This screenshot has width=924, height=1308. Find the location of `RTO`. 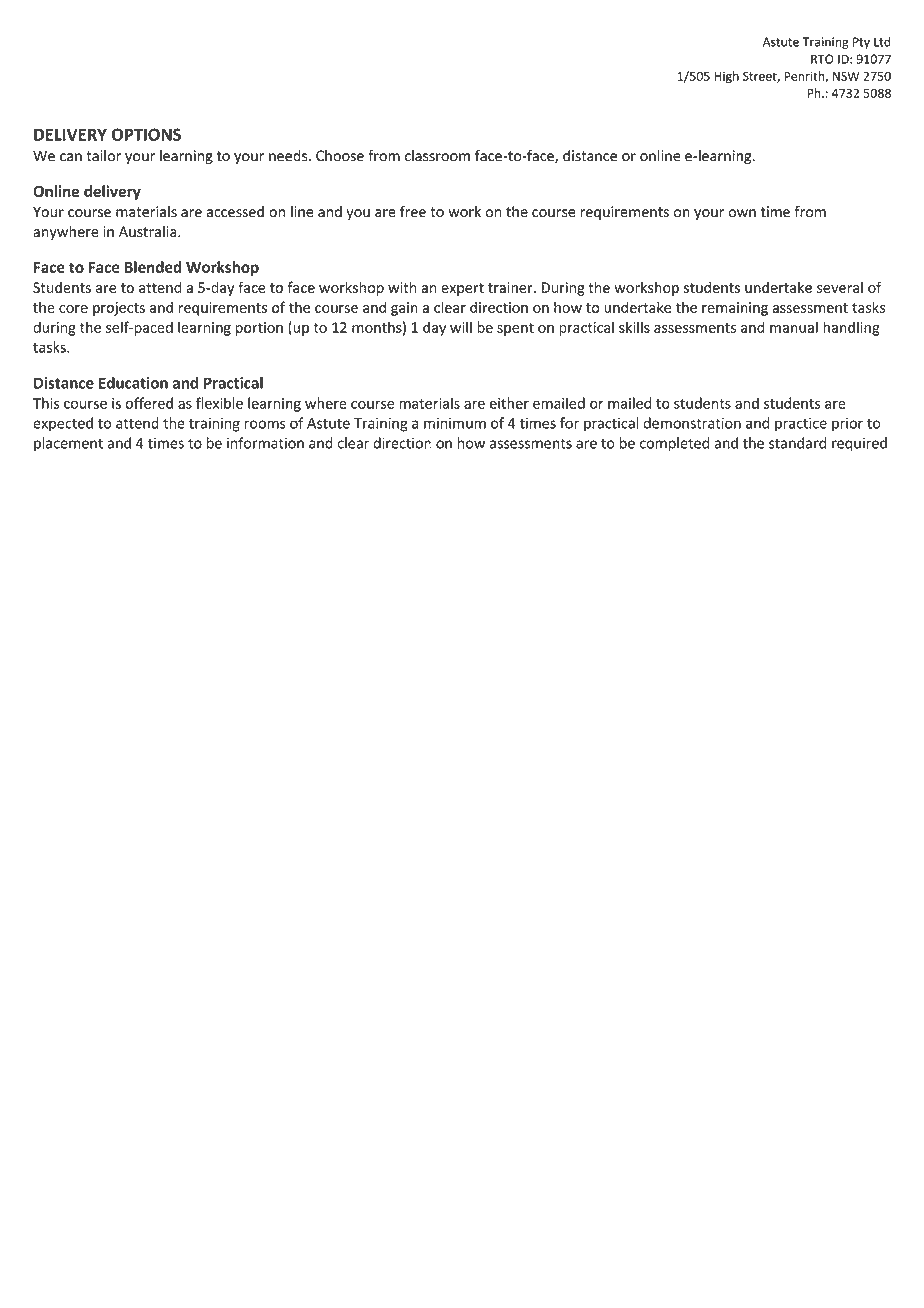

RTO is located at coordinates (822, 59).
